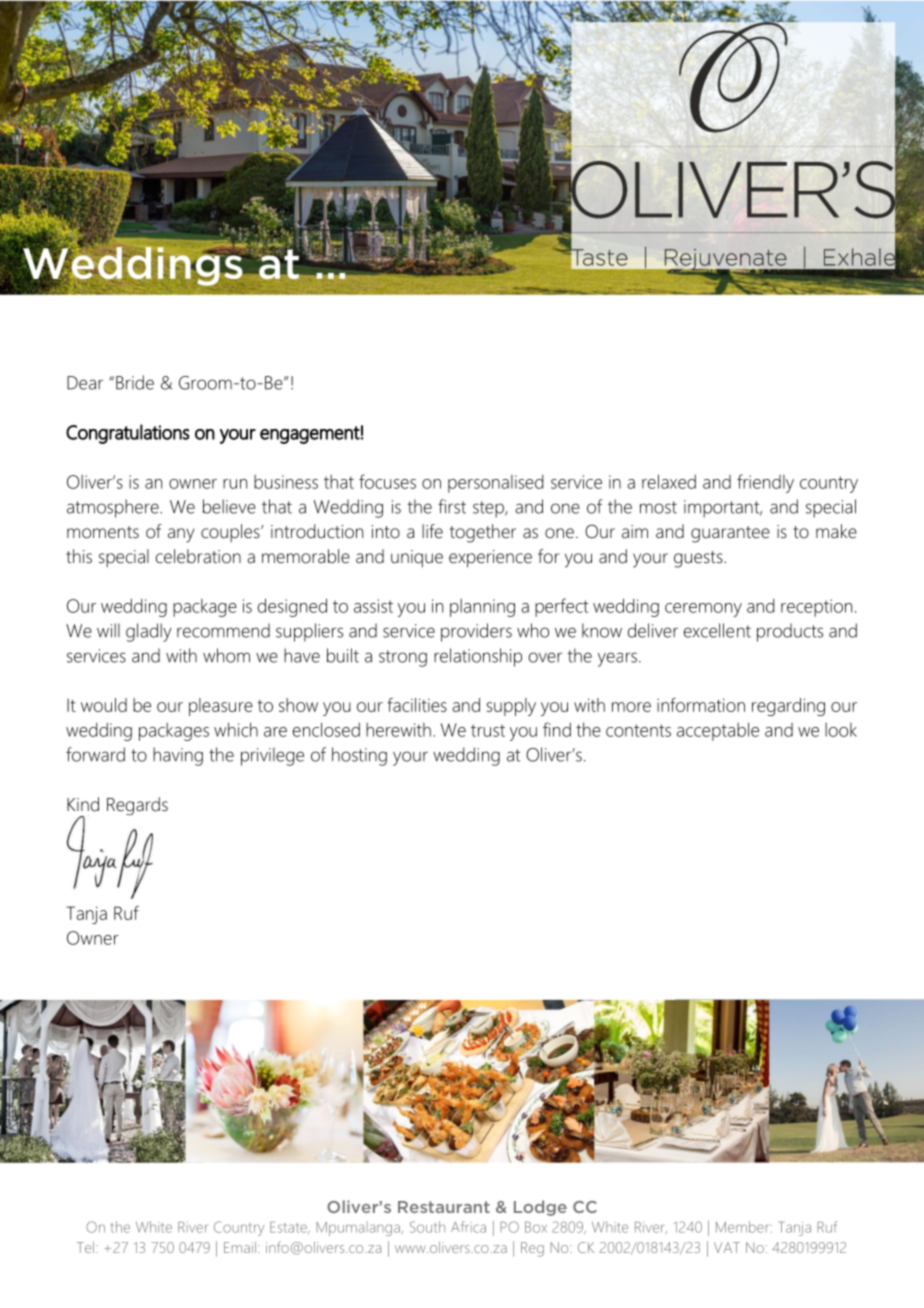 The width and height of the screenshot is (924, 1308). What do you see at coordinates (718, 731) in the screenshot?
I see `acceptable` at bounding box center [718, 731].
